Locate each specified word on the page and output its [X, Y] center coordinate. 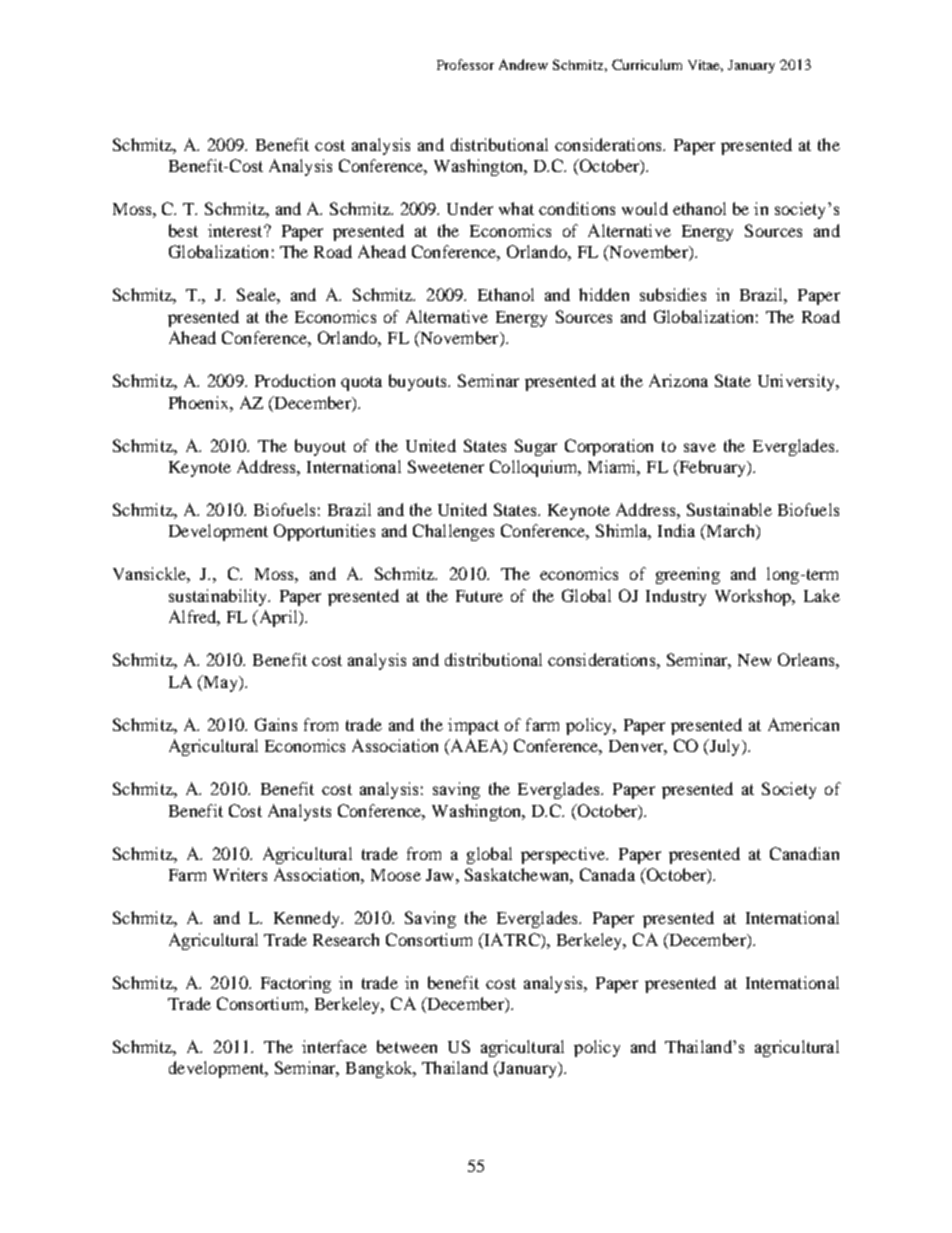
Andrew [523, 64]
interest [236, 230]
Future [479, 596]
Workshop [754, 597]
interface [334, 1046]
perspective [564, 855]
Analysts [299, 812]
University [797, 382]
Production [295, 380]
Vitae [705, 66]
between [407, 1046]
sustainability [219, 597]
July [725, 747]
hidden [604, 294]
